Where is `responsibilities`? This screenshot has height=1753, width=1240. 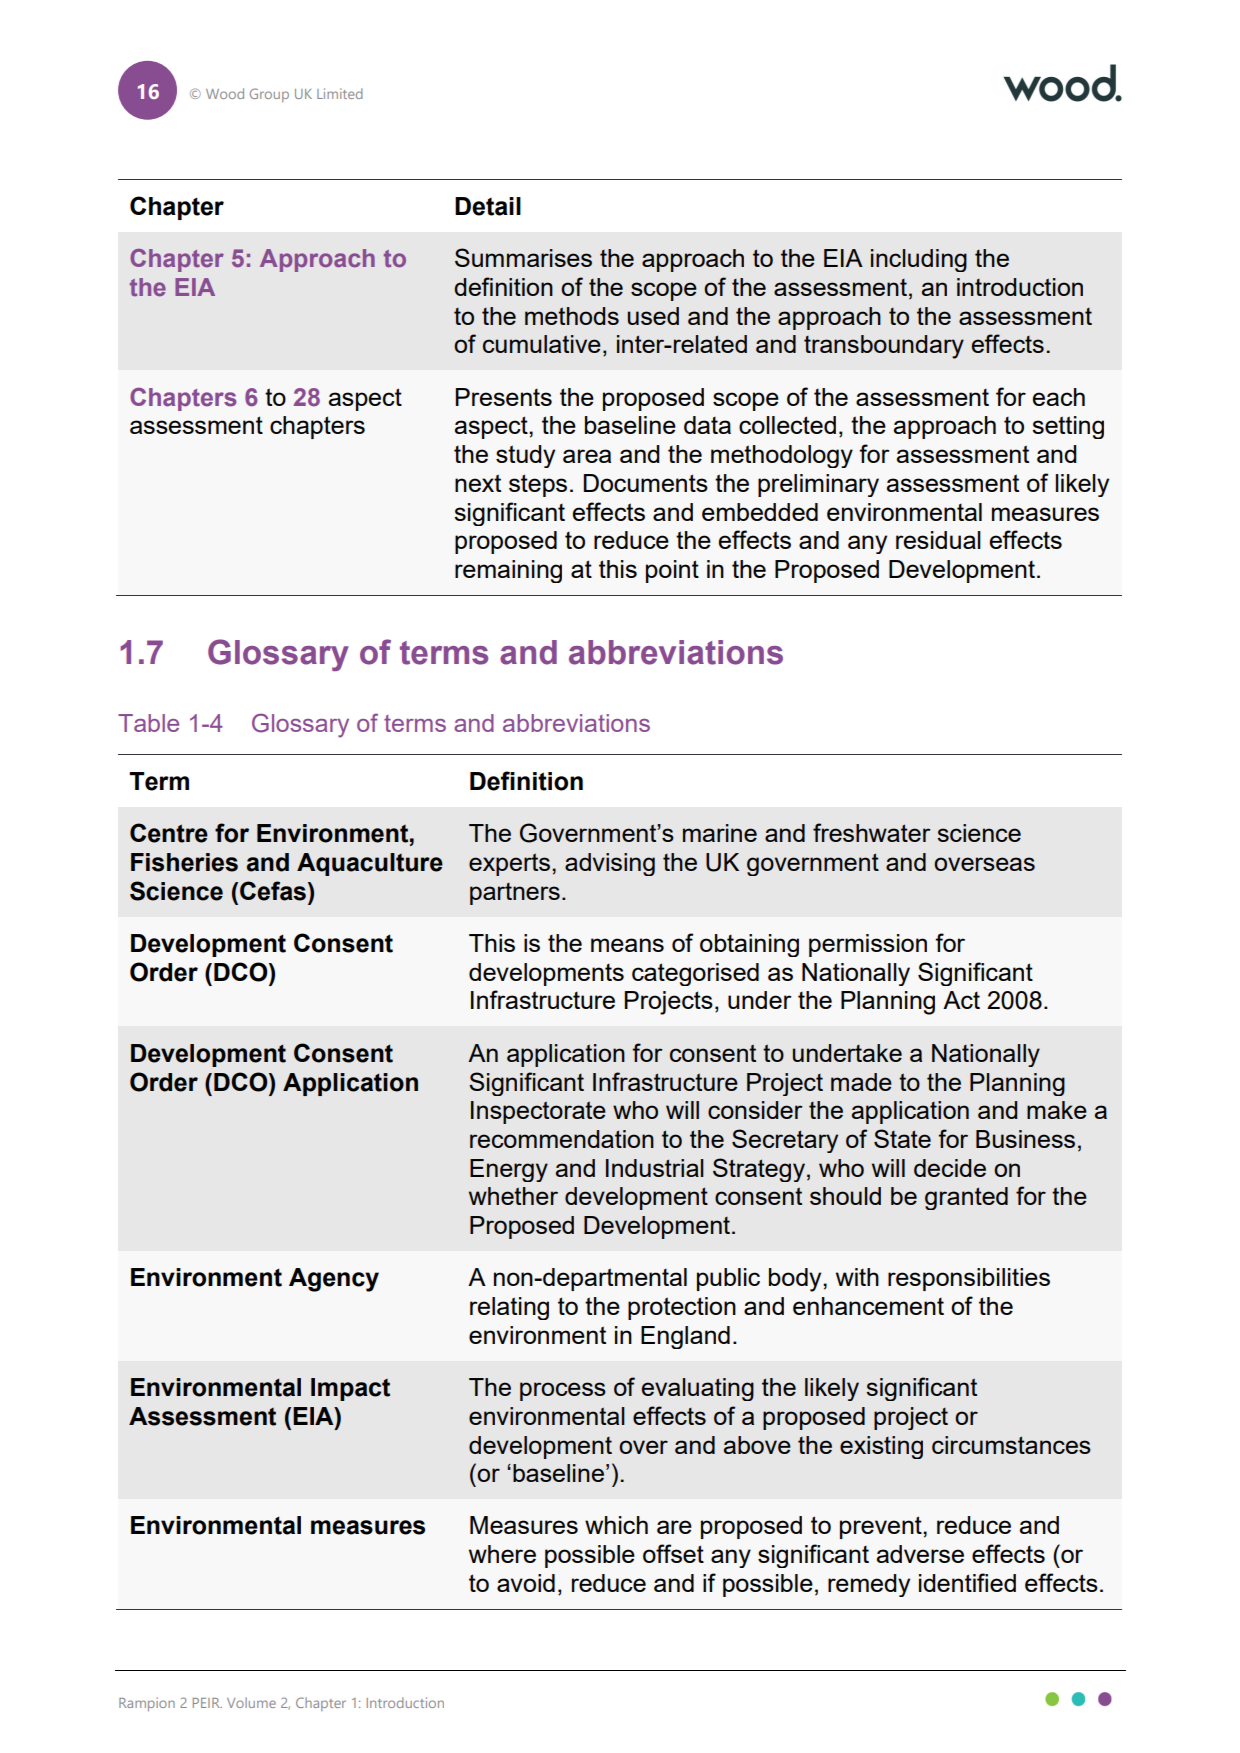 responsibilities is located at coordinates (969, 1279).
